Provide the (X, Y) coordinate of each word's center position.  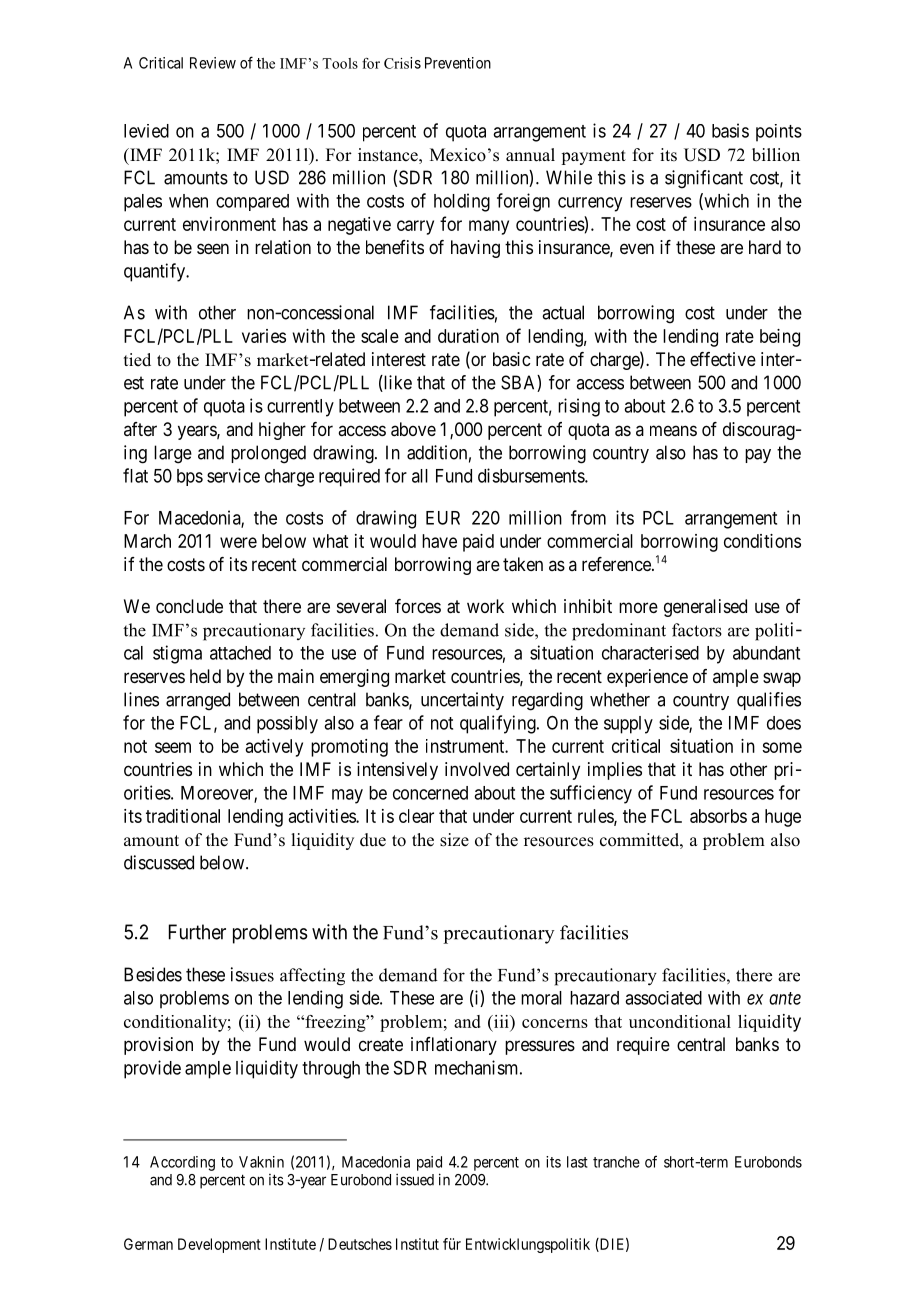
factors (697, 630)
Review (213, 63)
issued (415, 1179)
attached (240, 653)
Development (219, 1245)
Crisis (402, 63)
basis (730, 130)
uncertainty (462, 701)
